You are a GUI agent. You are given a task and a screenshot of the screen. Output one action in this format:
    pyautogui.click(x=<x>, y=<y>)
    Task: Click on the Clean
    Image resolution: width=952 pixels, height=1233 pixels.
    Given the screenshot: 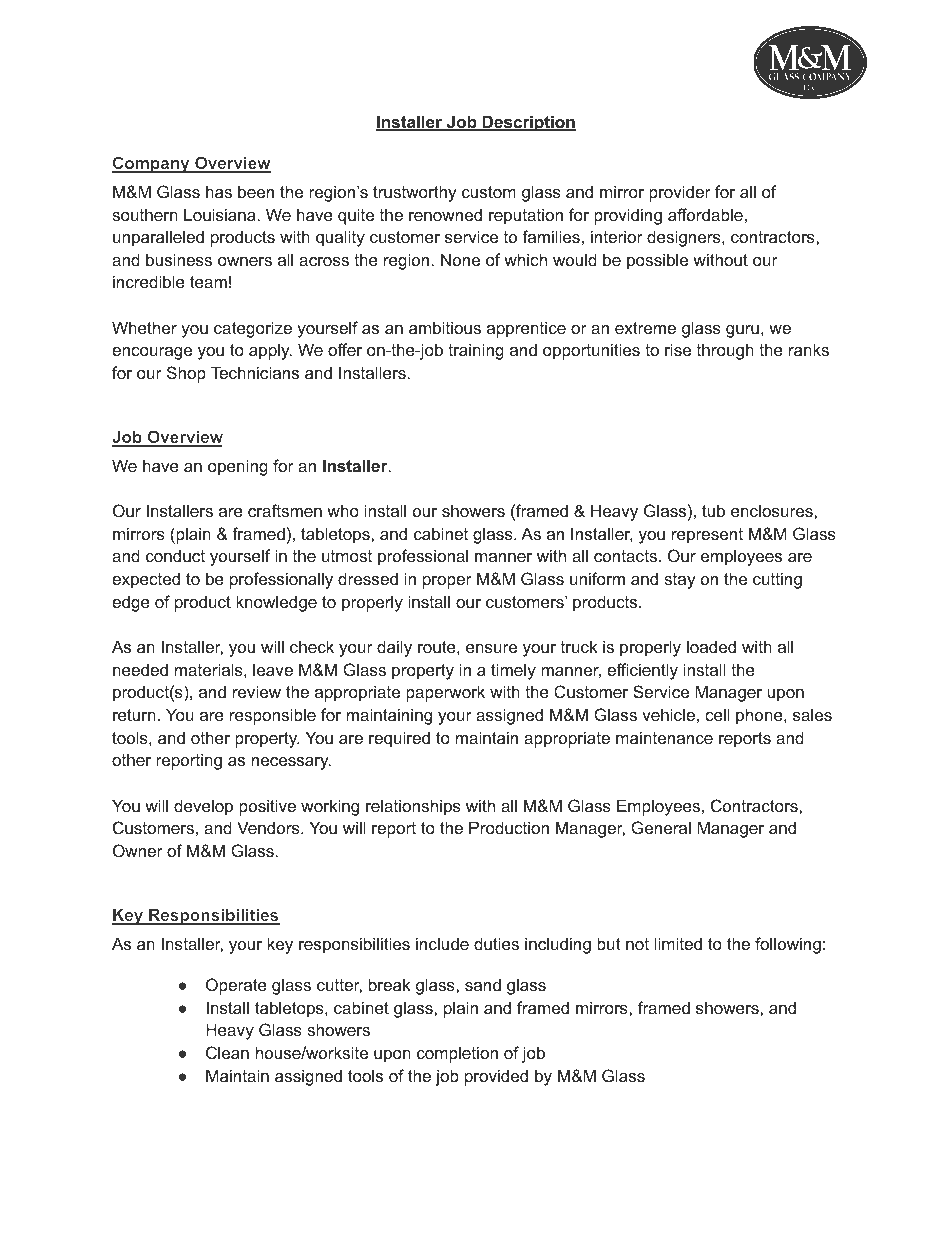 What is the action you would take?
    pyautogui.click(x=227, y=1052)
